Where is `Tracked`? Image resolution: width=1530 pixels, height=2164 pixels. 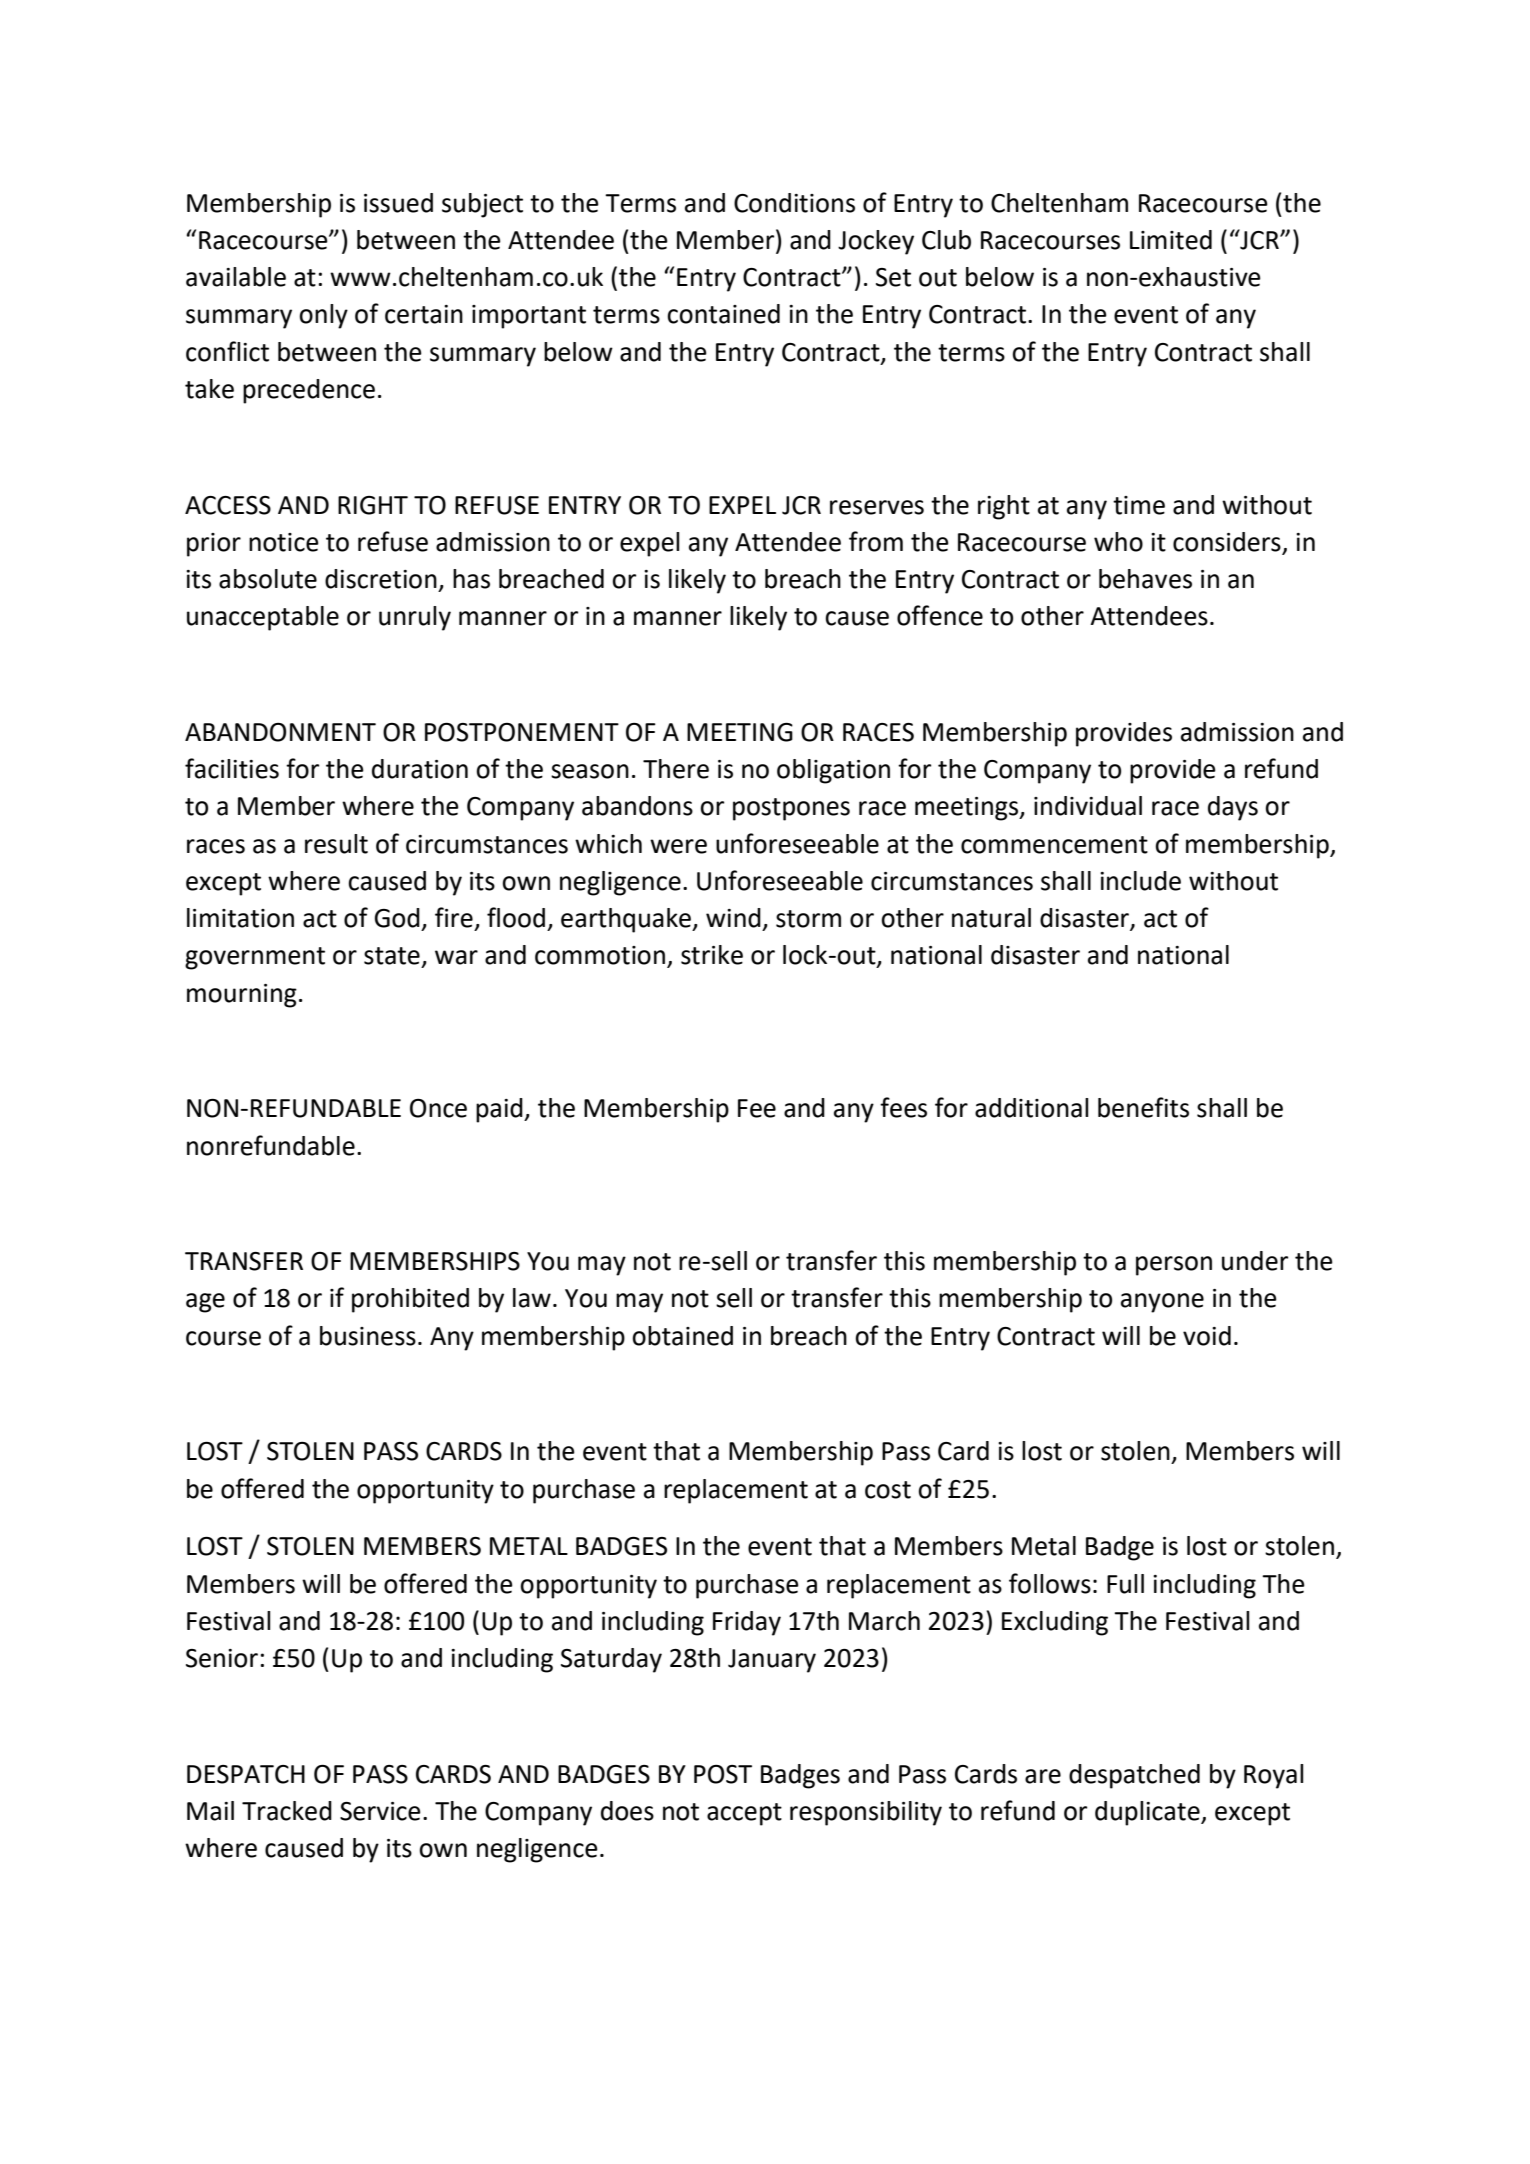 Tracked is located at coordinates (287, 1811).
